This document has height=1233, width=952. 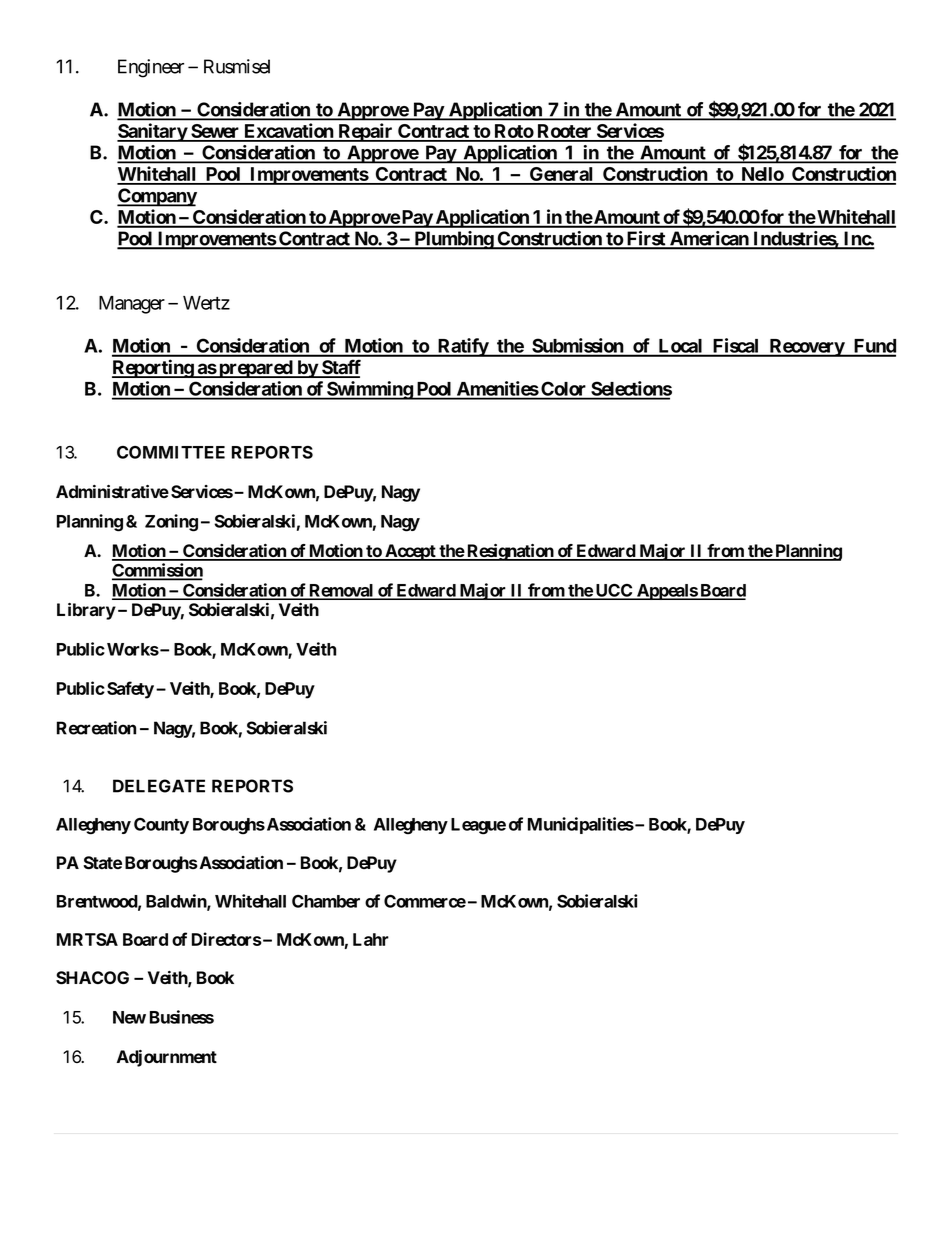 I want to click on Accept, so click(x=410, y=552).
